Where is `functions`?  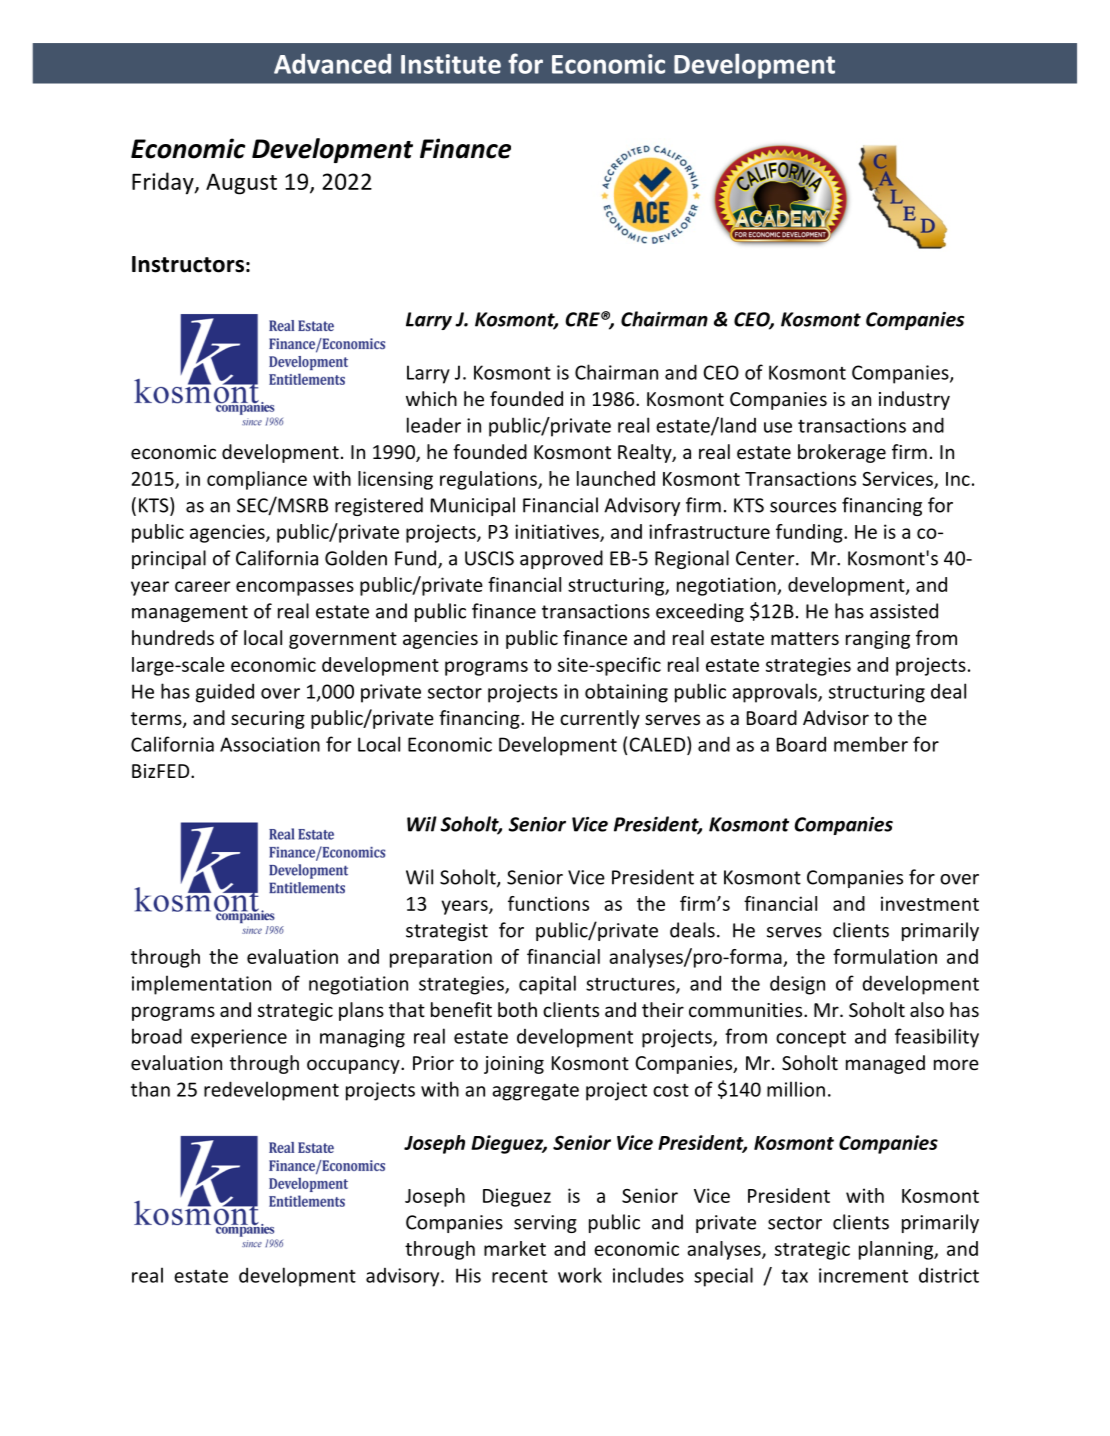
functions is located at coordinates (548, 903).
